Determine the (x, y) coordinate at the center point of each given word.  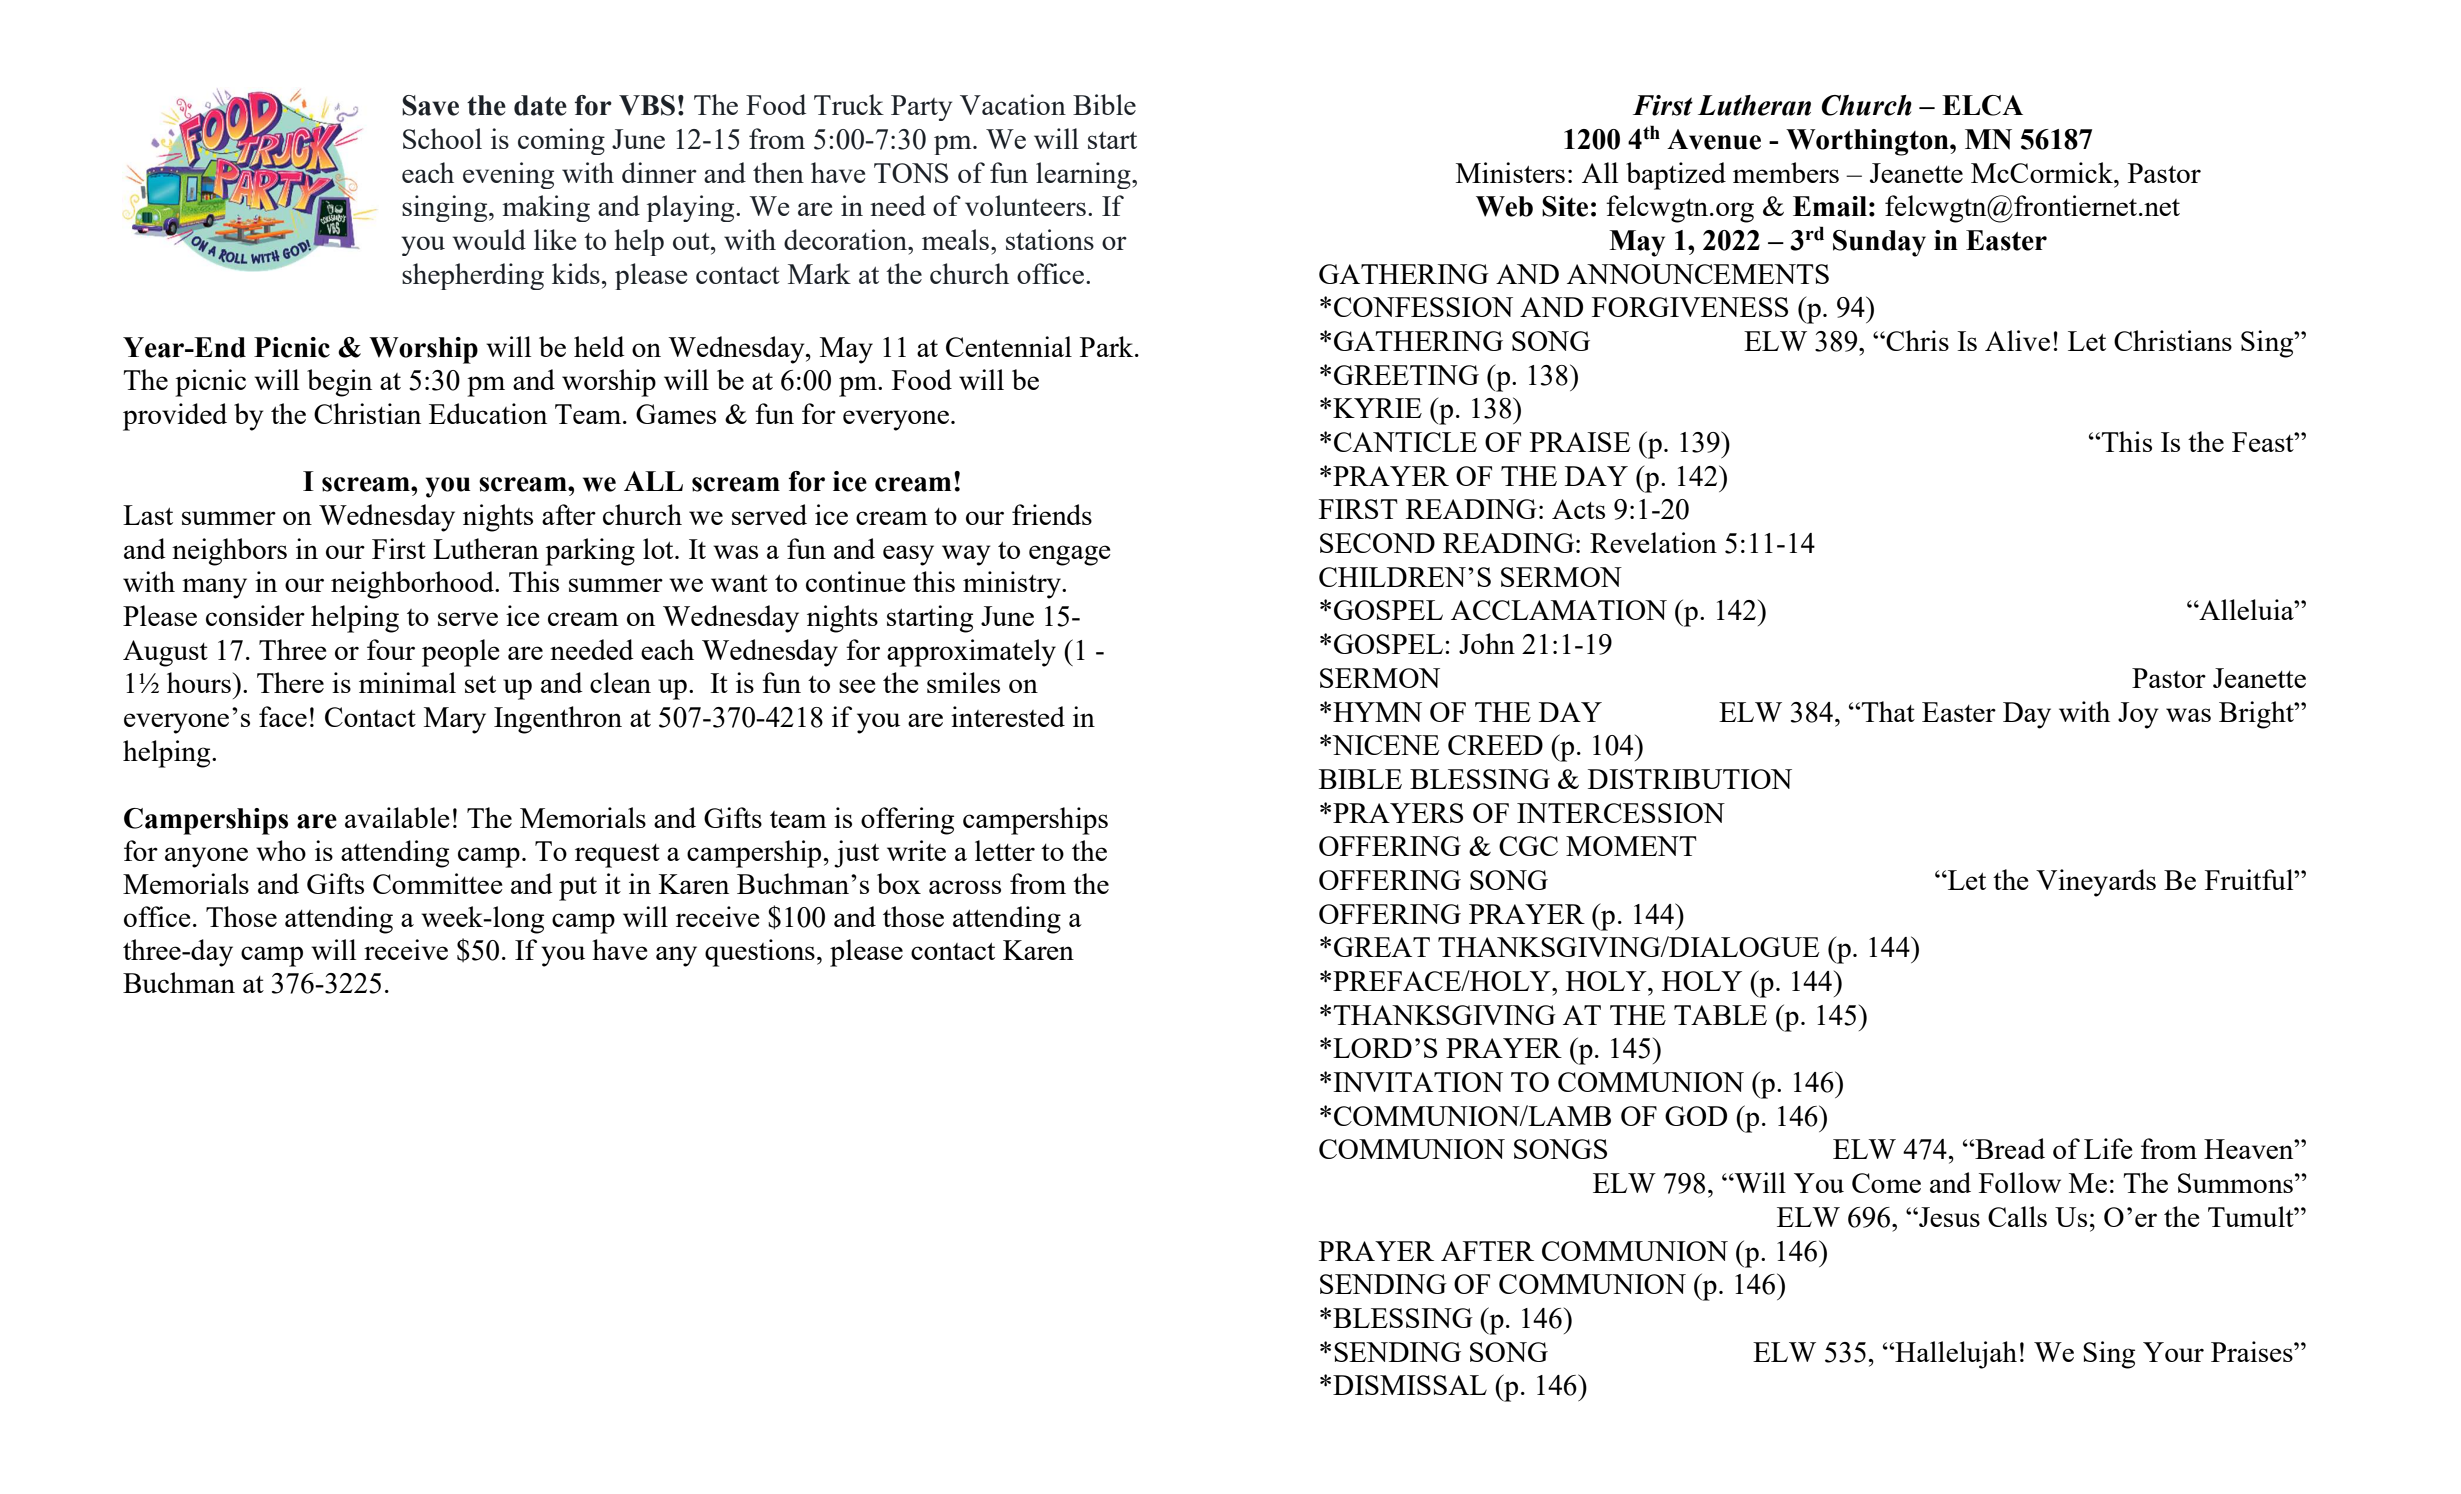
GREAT (1382, 947)
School (442, 138)
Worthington (1868, 142)
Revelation (1653, 542)
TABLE (1720, 1015)
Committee (437, 883)
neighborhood (413, 585)
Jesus (1948, 1217)
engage (1069, 555)
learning (1084, 175)
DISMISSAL (1410, 1385)
